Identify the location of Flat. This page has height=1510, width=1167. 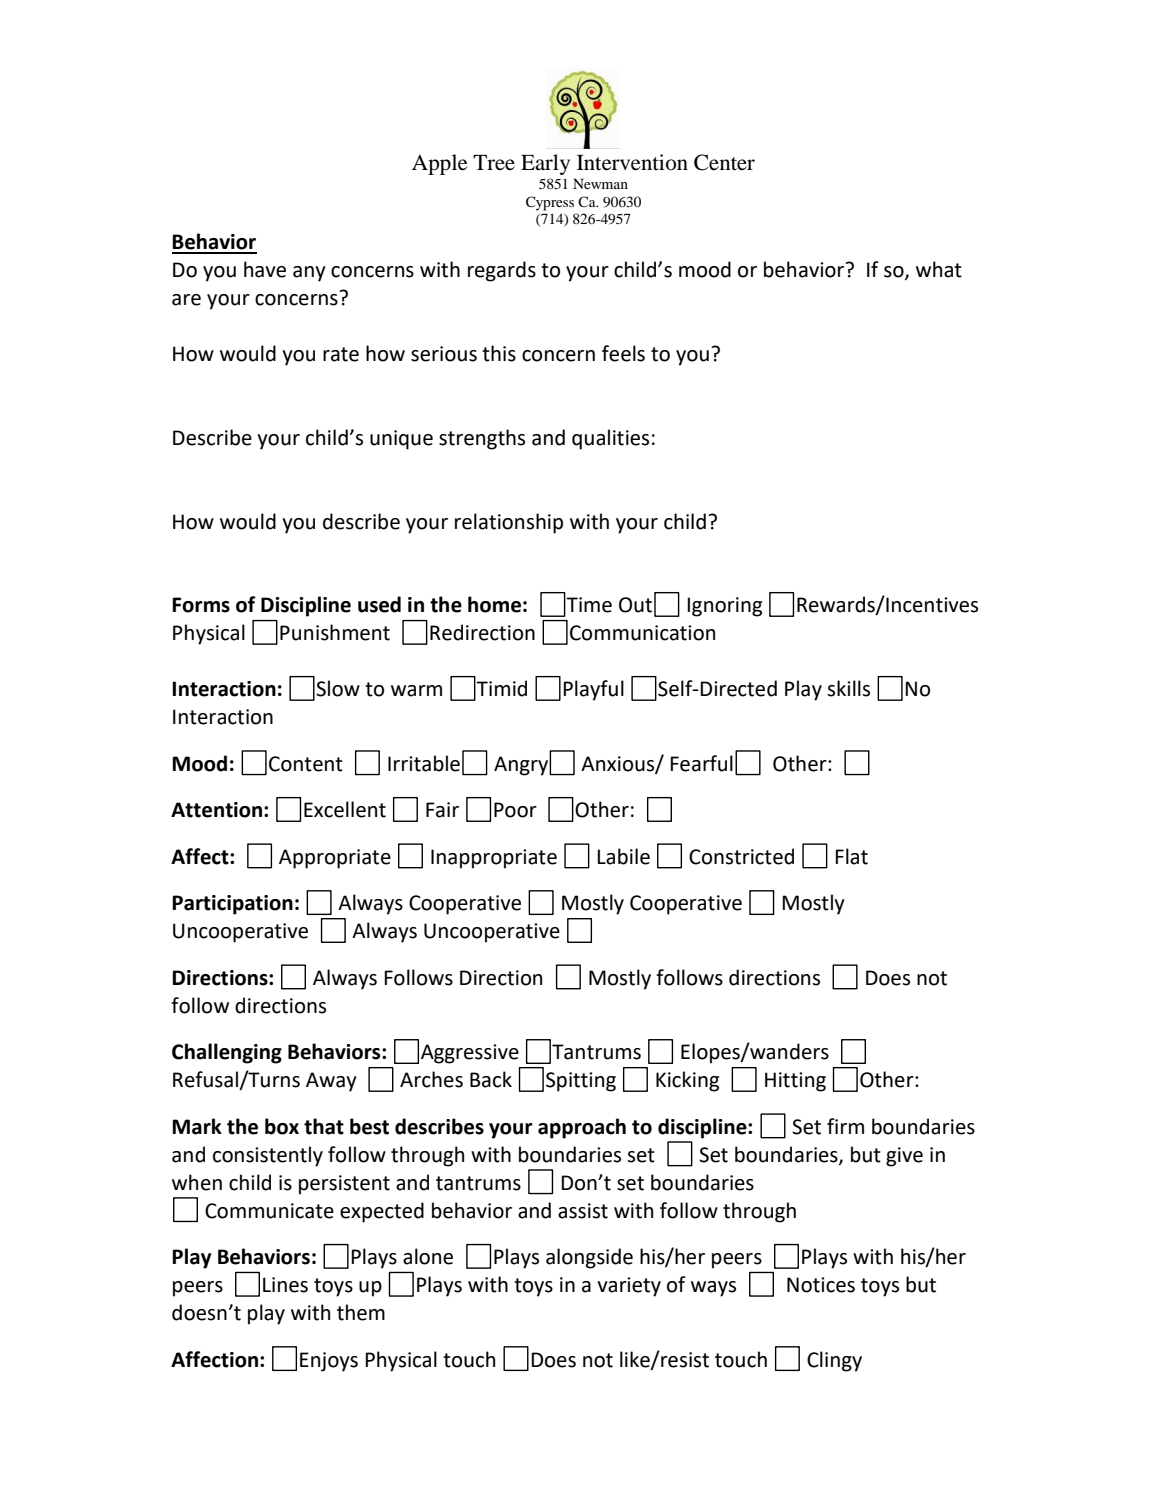
(851, 856).
